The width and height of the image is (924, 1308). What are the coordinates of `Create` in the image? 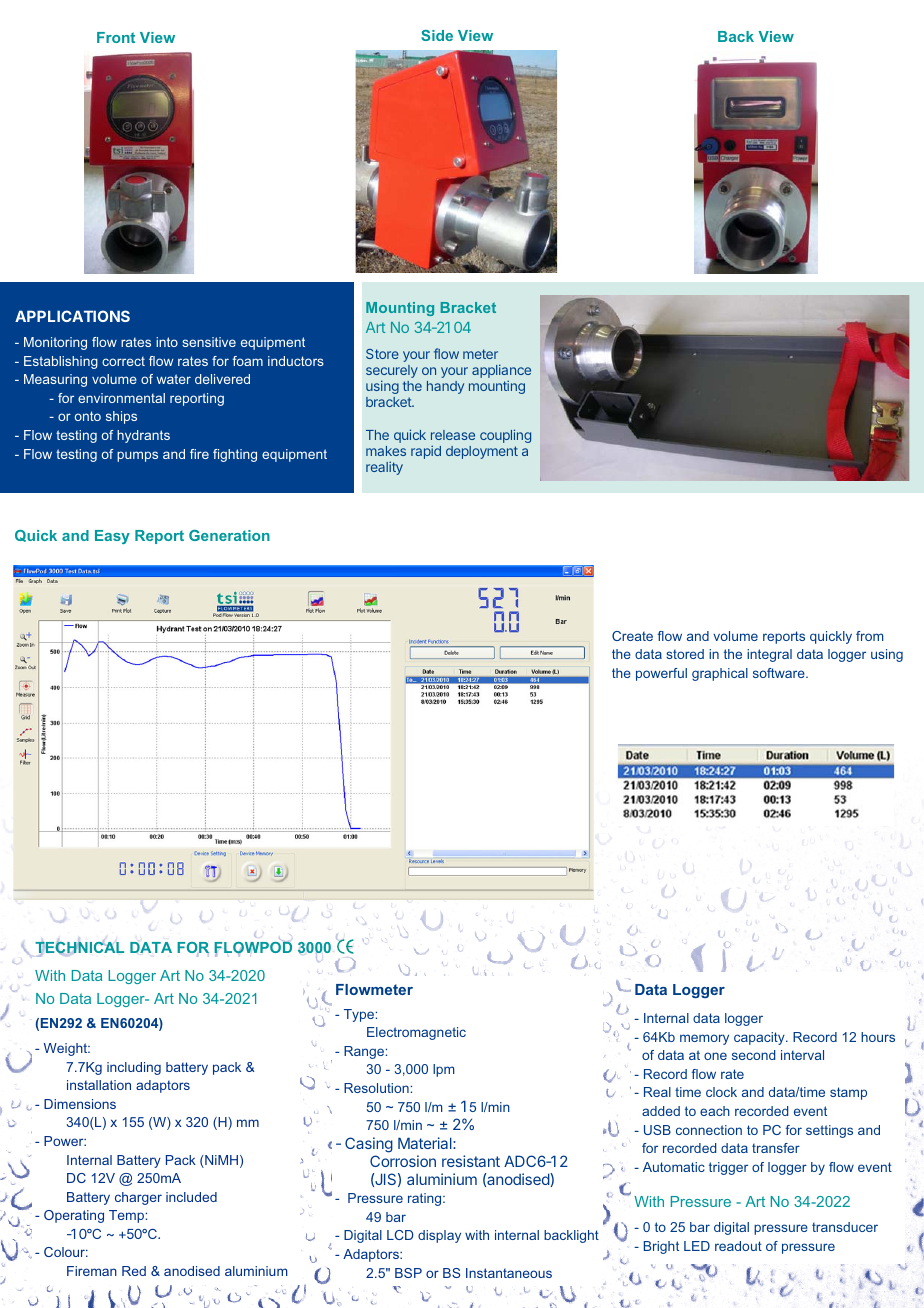 It's located at (632, 636).
